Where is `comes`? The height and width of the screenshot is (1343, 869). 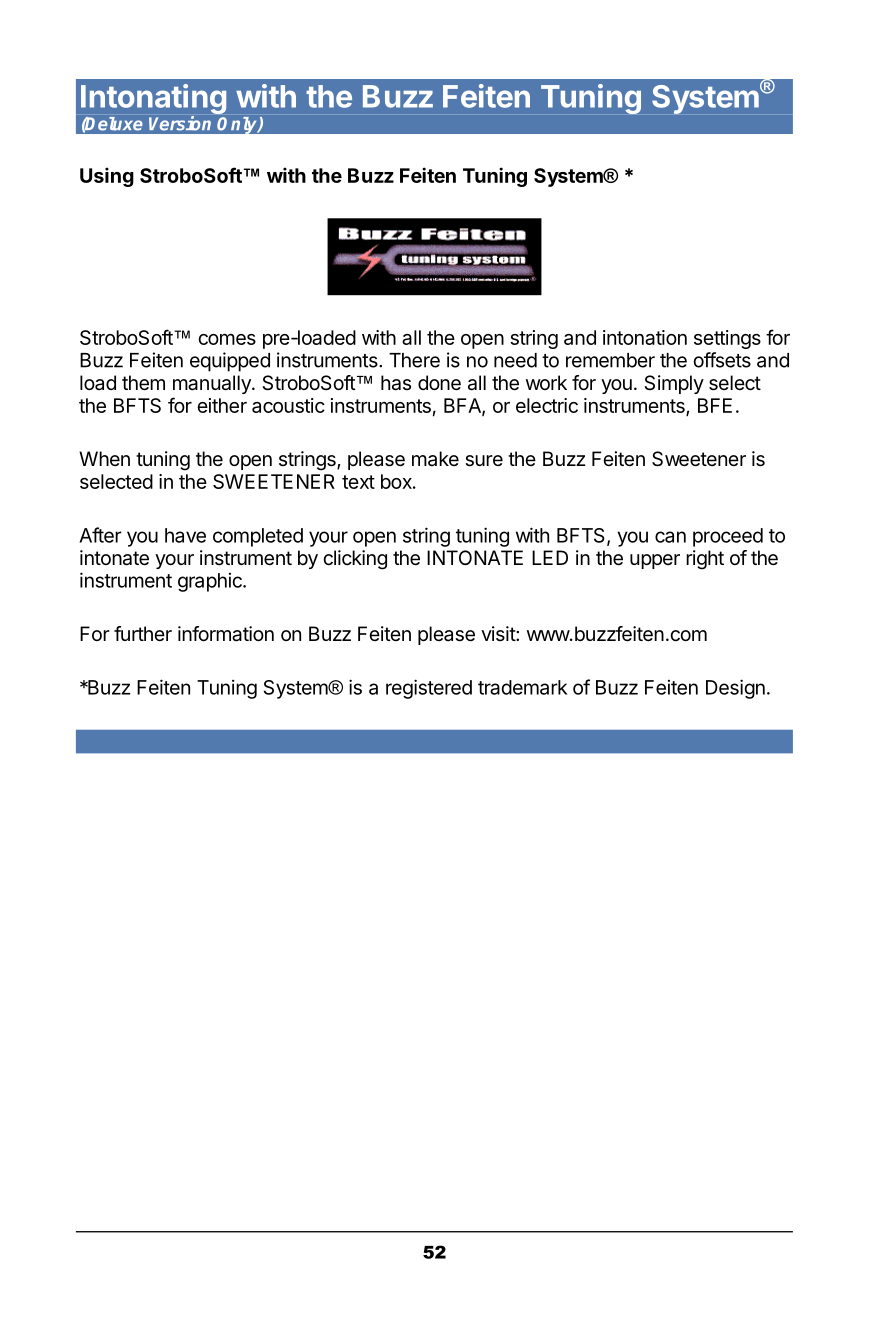 comes is located at coordinates (227, 339).
